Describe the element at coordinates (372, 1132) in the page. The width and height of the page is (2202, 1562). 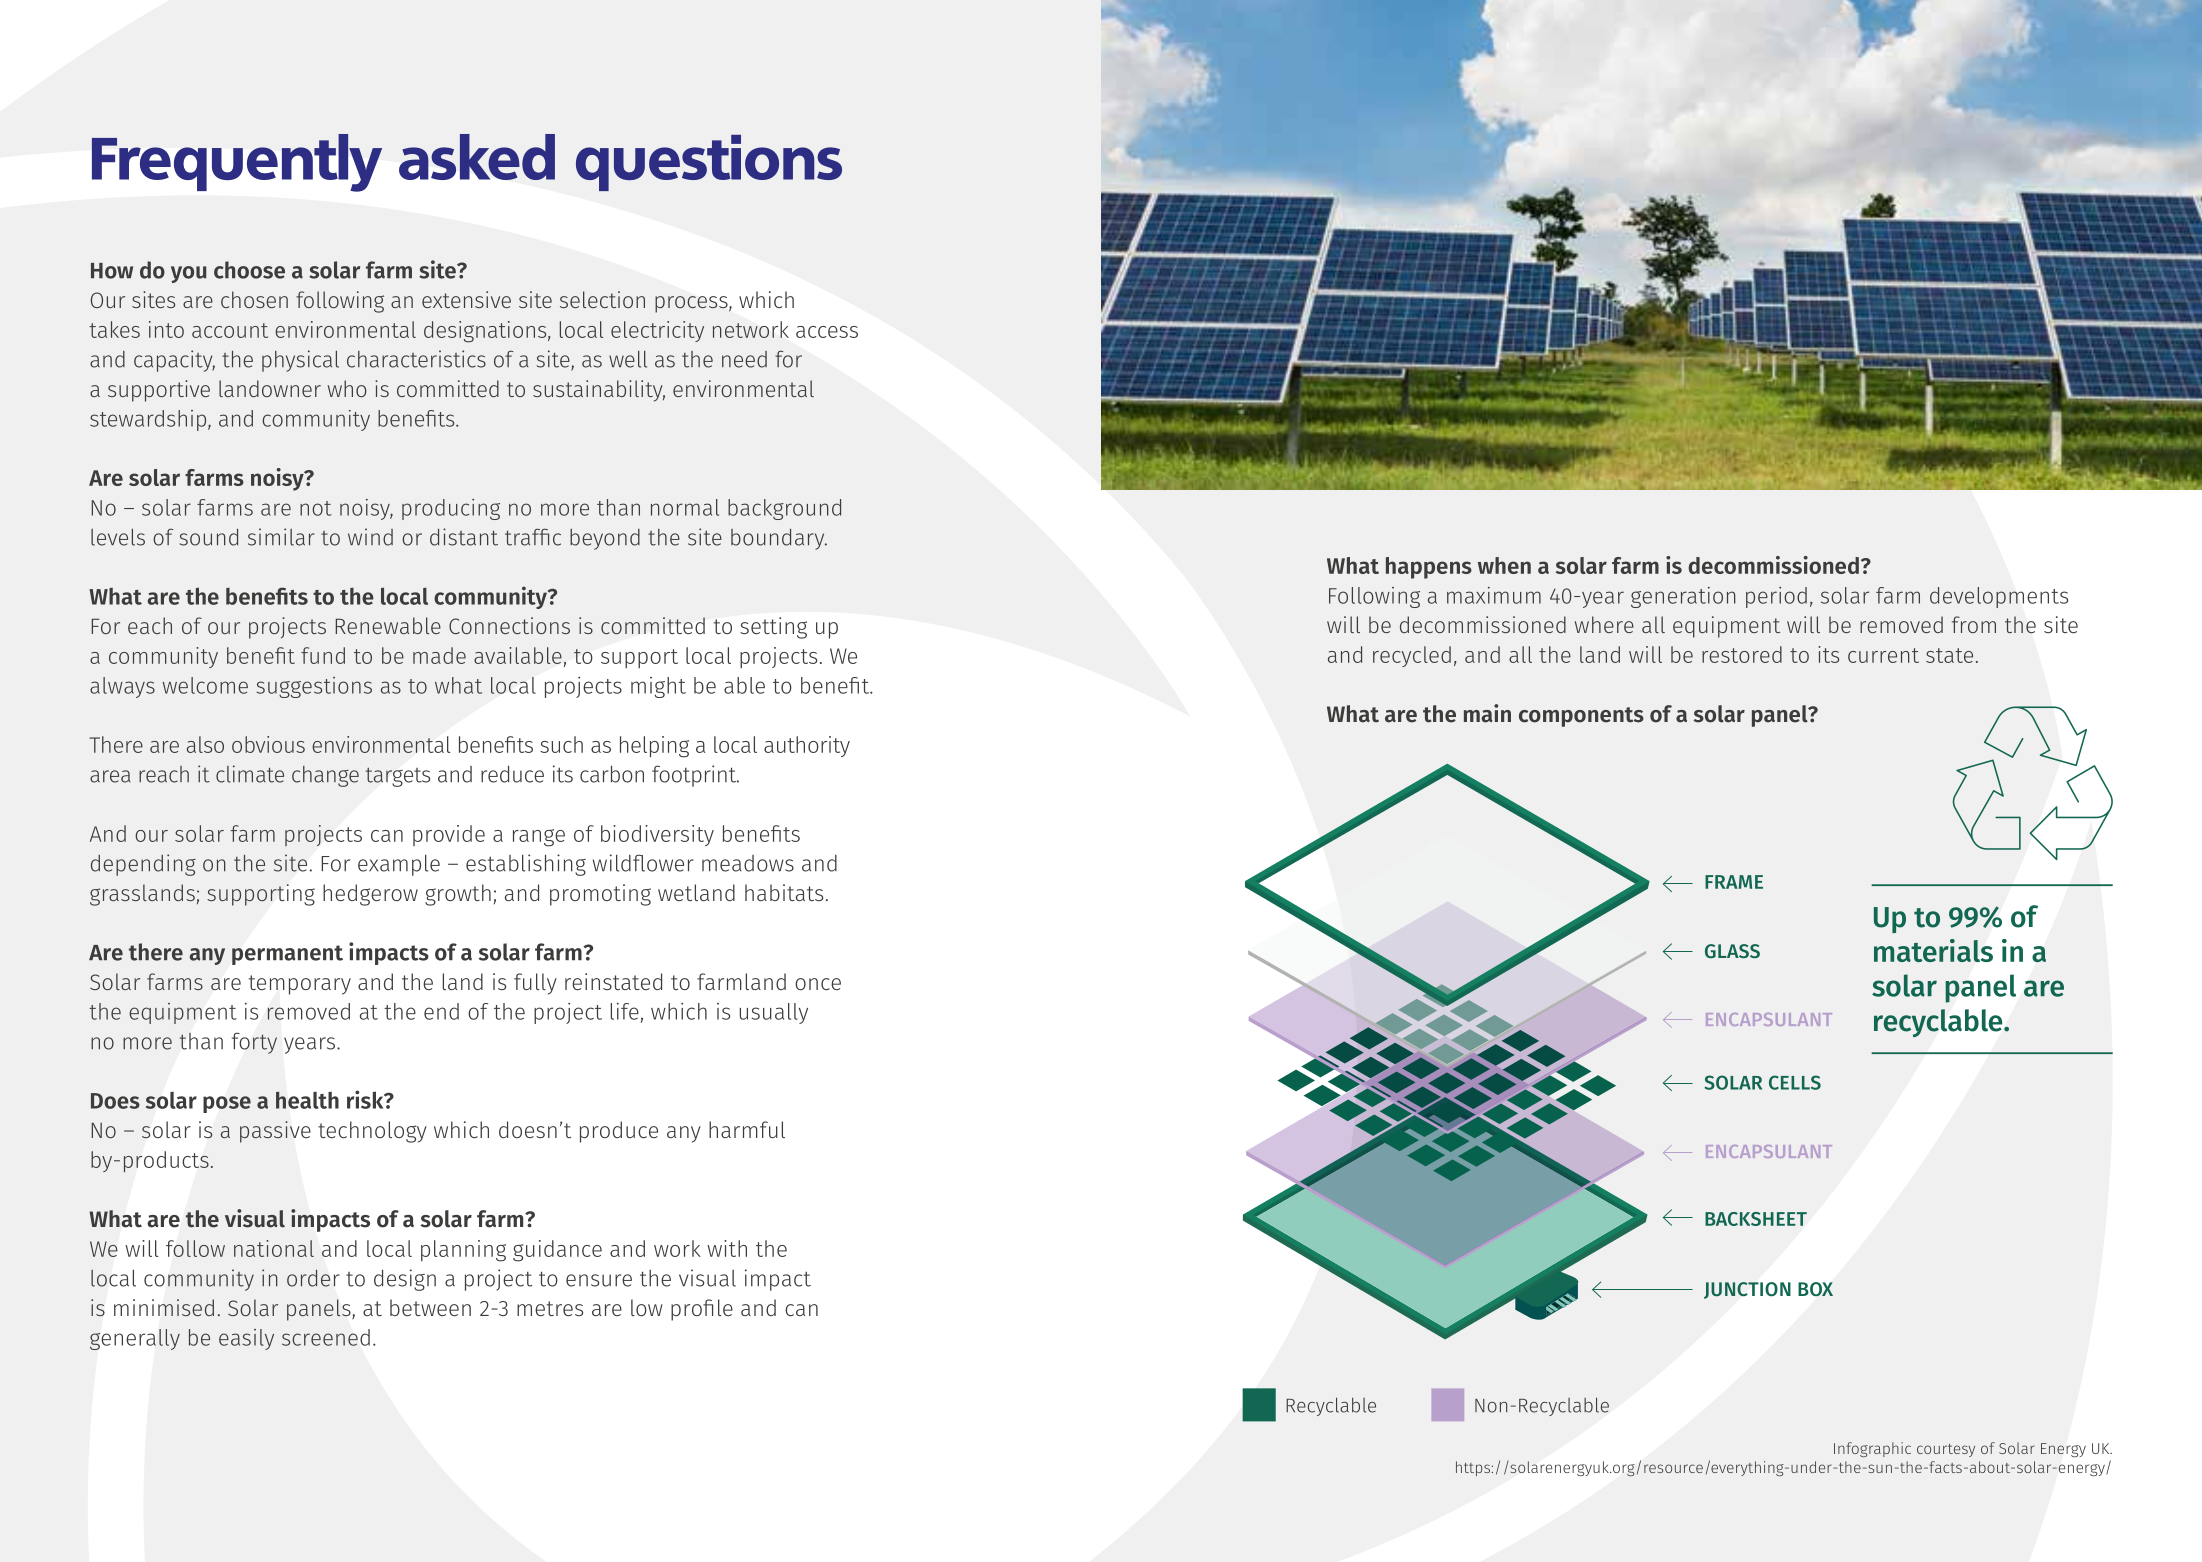
I see `technology` at that location.
